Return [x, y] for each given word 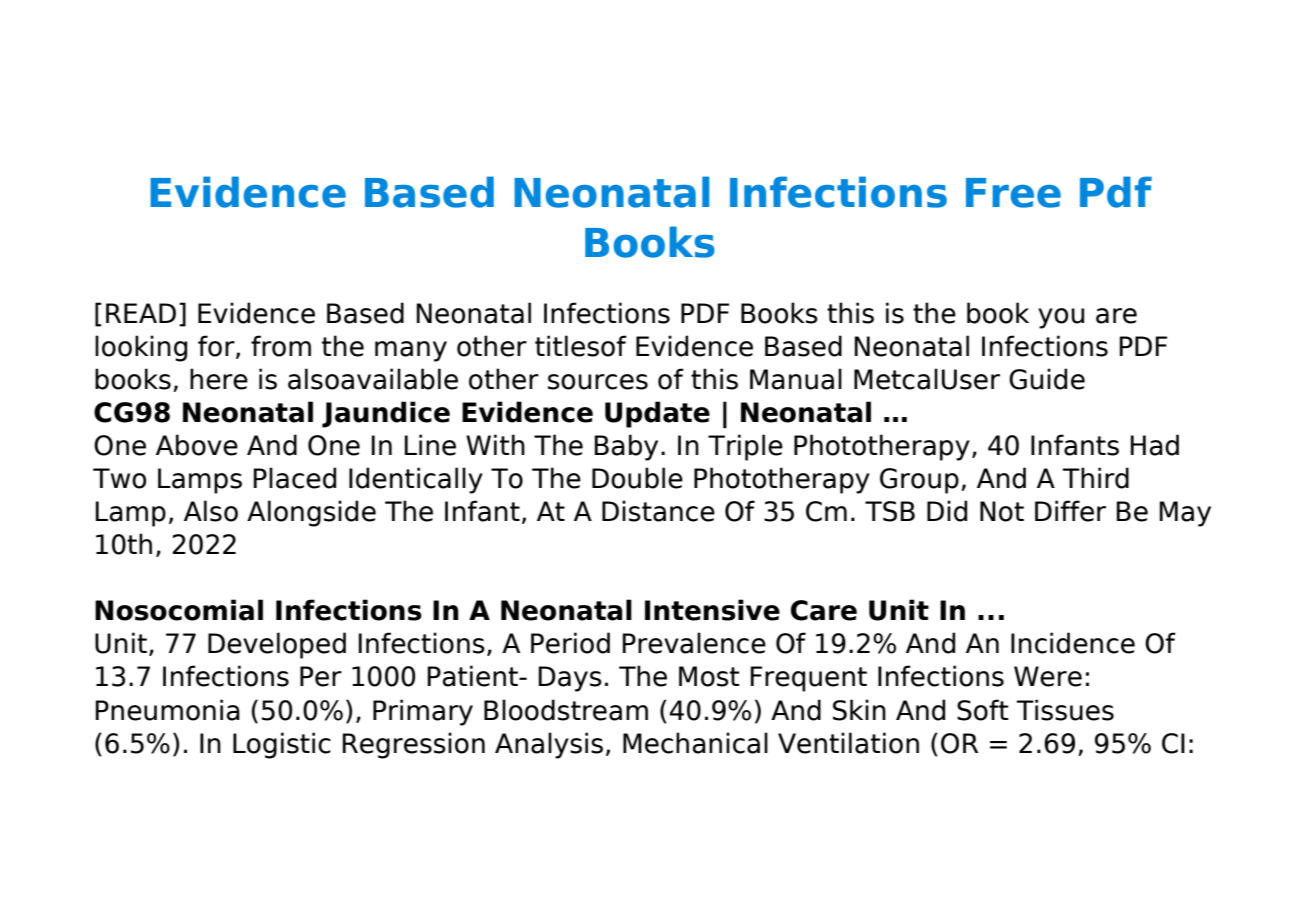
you [1061, 318]
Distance [658, 511]
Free [1013, 193]
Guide [1047, 379]
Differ [1070, 511]
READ [141, 313]
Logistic [282, 745]
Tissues [1065, 710]
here [219, 379]
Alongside [311, 513]
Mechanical [695, 743]
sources [598, 382]
